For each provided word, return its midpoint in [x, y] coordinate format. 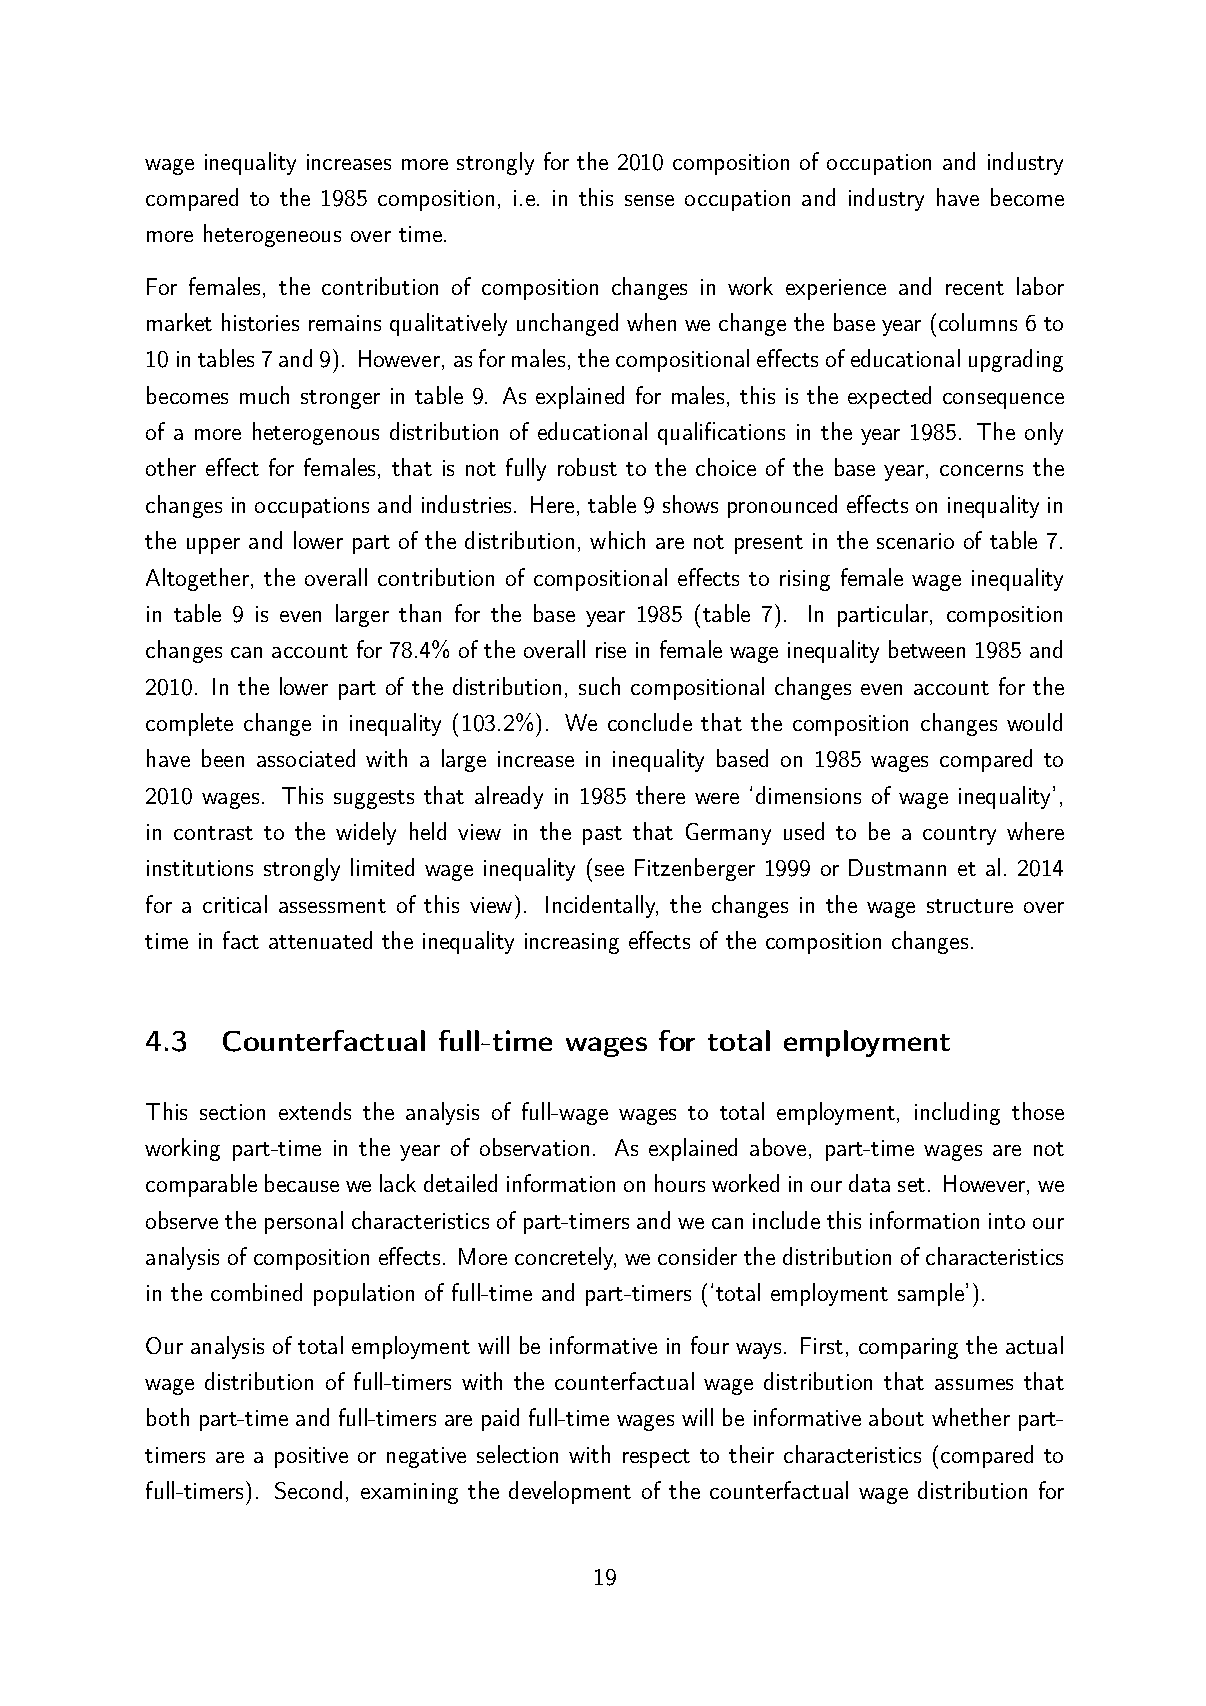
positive [311, 1457]
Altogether [197, 579]
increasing [572, 943]
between [927, 649]
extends [315, 1111]
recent [975, 288]
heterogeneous [272, 235]
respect [656, 1458]
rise [611, 650]
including [957, 1113]
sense [649, 200]
